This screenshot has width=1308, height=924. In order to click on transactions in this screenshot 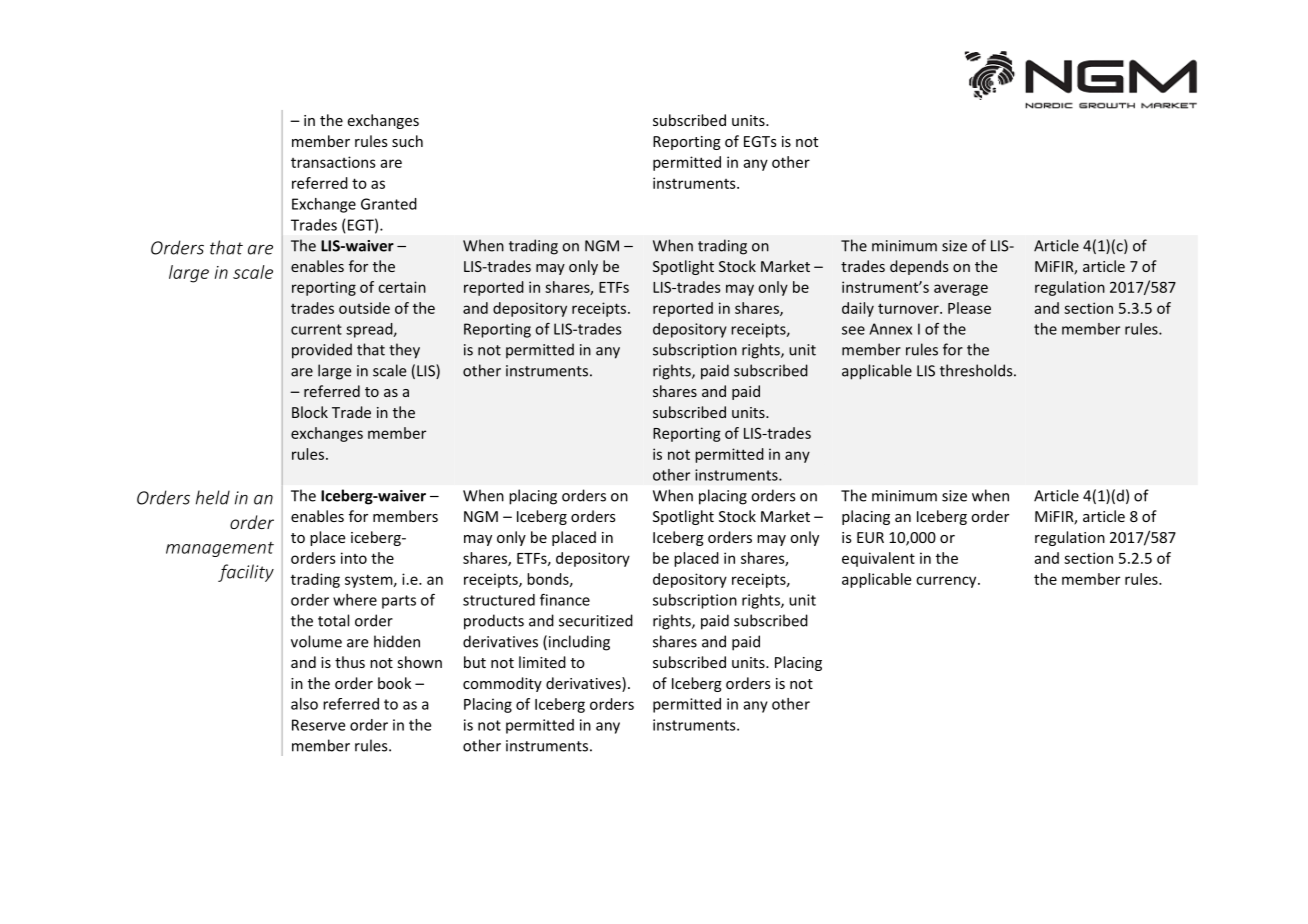, I will do `click(333, 162)`.
